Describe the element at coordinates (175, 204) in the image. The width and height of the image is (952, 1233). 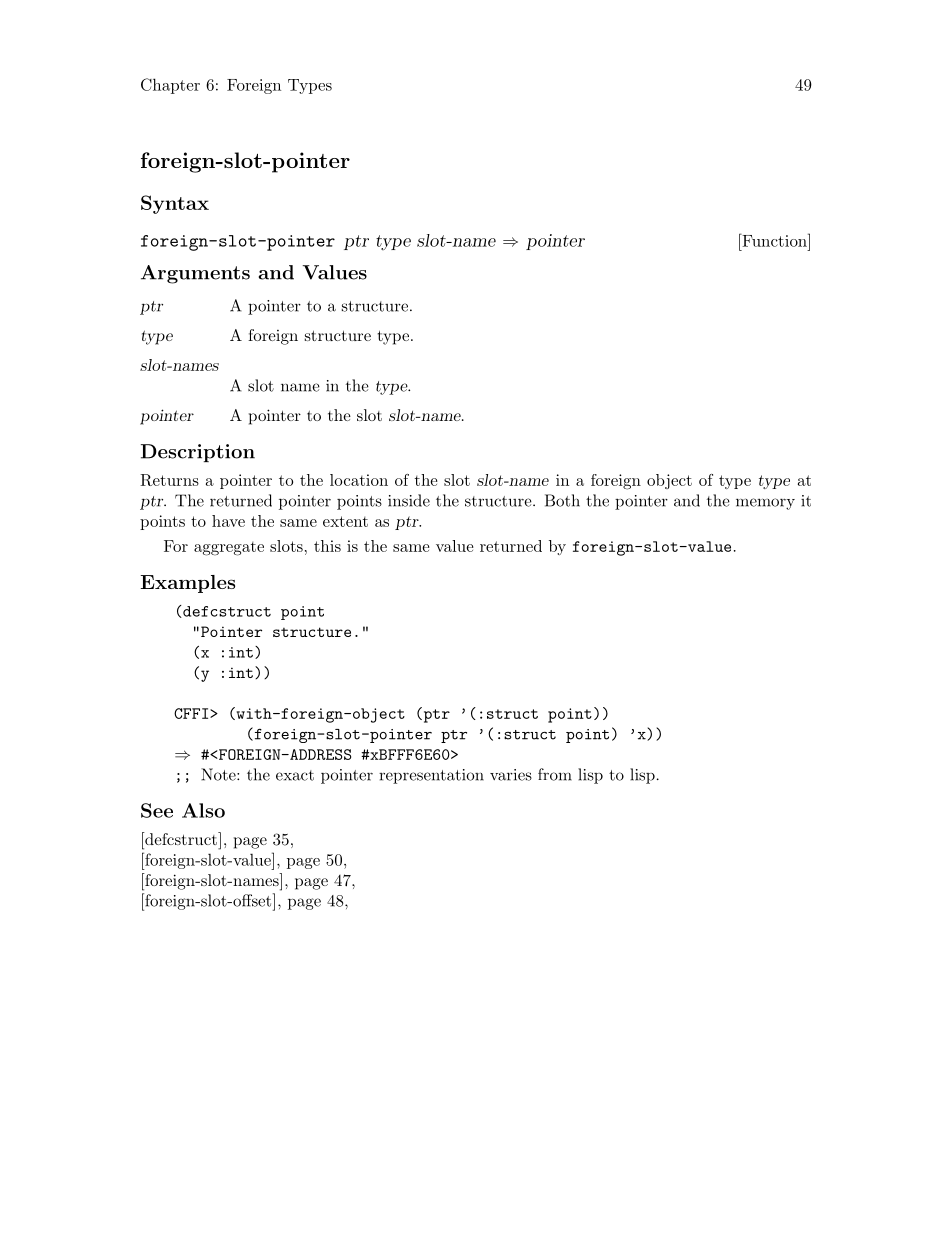
I see `Syntax` at that location.
